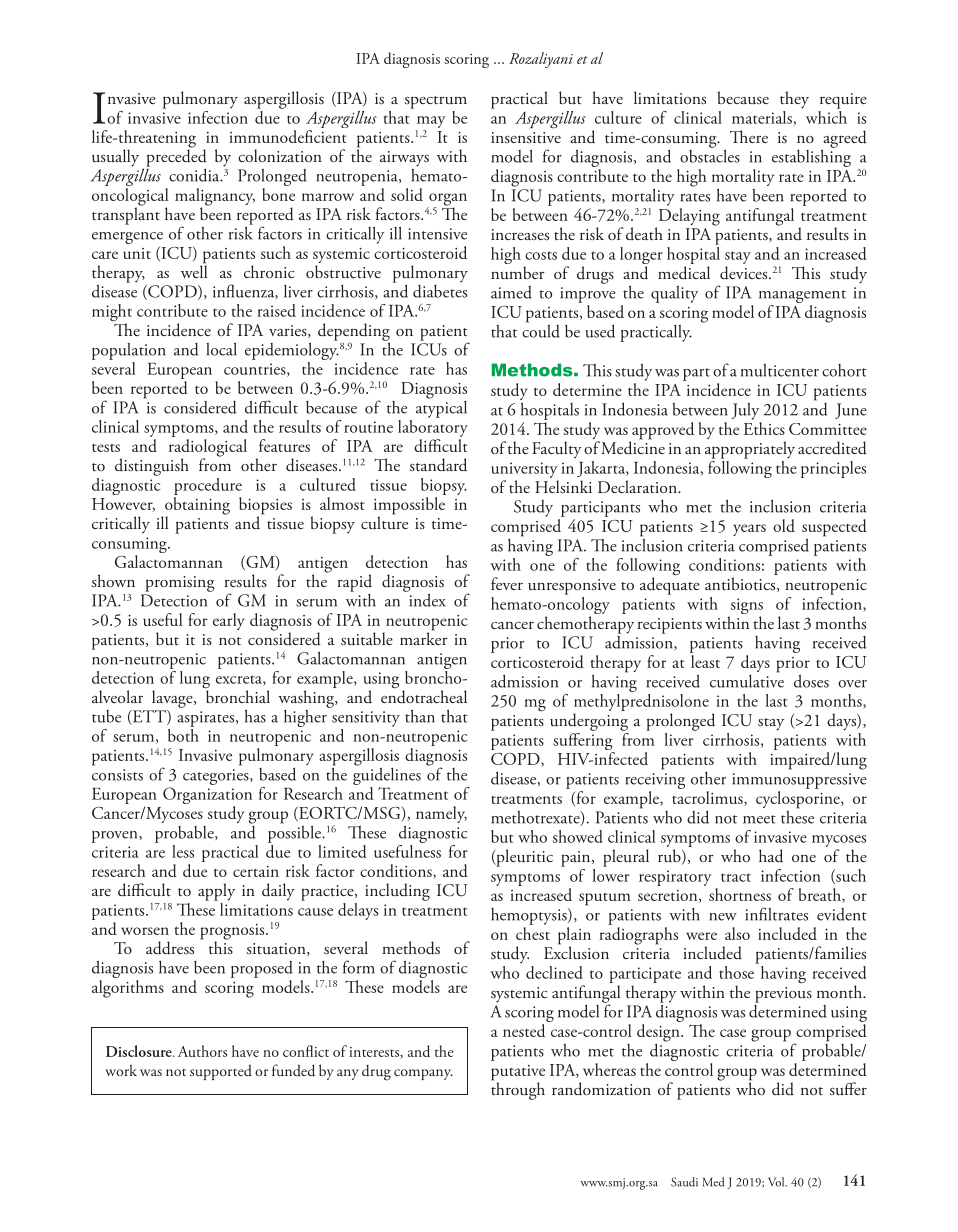 Image resolution: width=958 pixels, height=1232 pixels. I want to click on through, so click(518, 1090).
